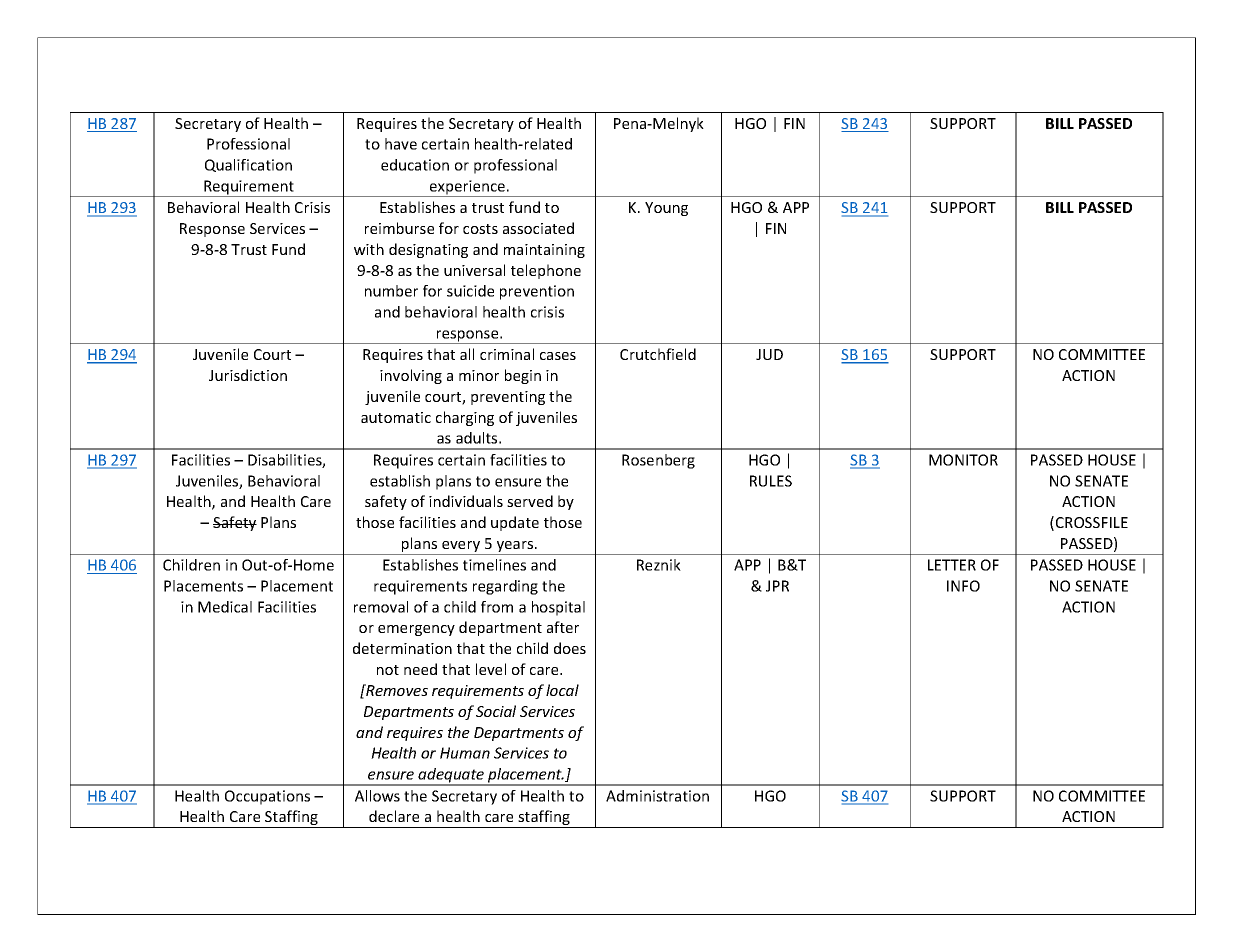 The width and height of the page is (1233, 952). I want to click on individuals, so click(466, 501).
